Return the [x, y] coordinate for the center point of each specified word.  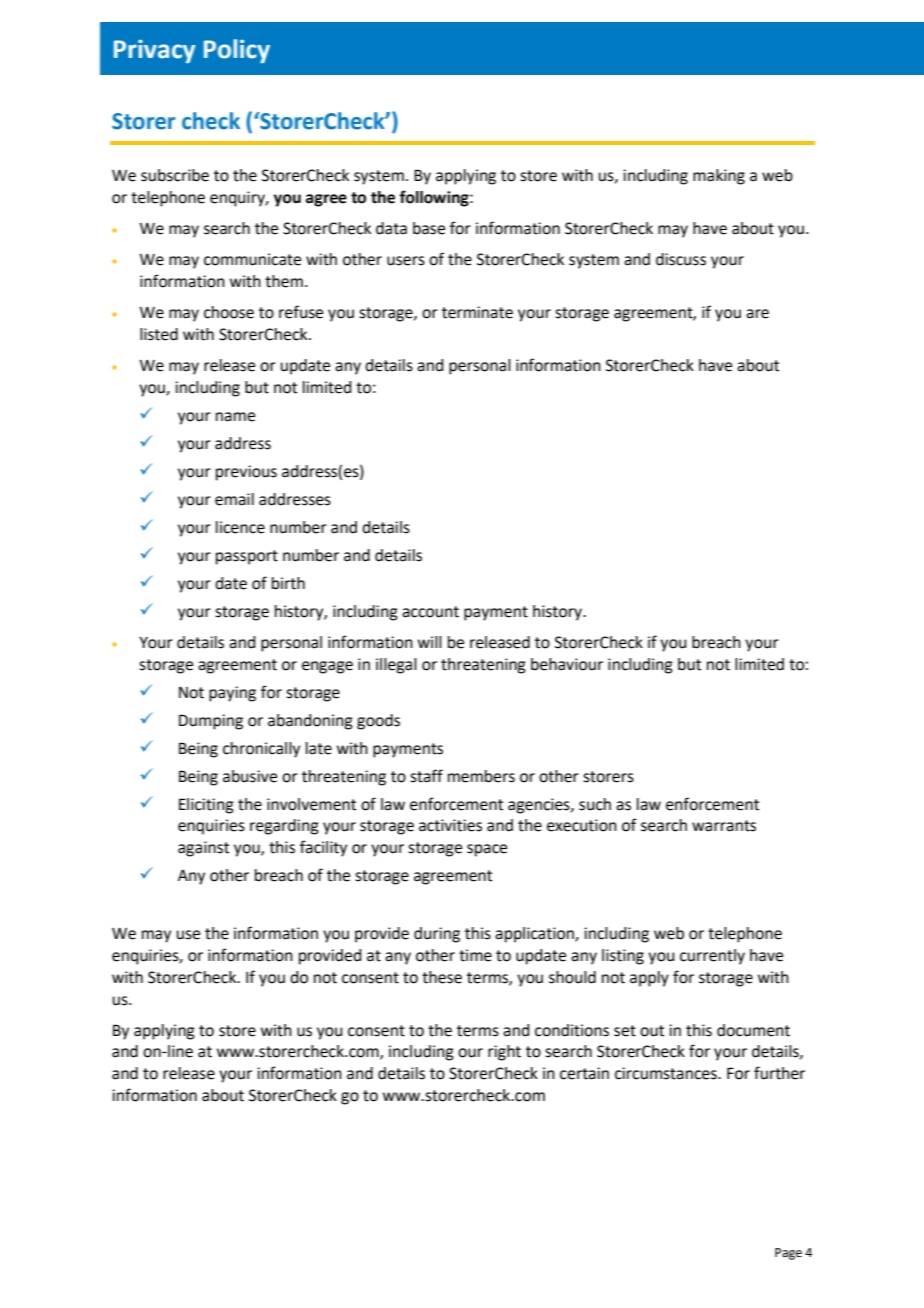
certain [584, 1073]
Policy [237, 51]
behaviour [567, 664]
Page [788, 1254]
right [504, 1053]
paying [232, 694]
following [435, 198]
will [430, 642]
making [719, 177]
